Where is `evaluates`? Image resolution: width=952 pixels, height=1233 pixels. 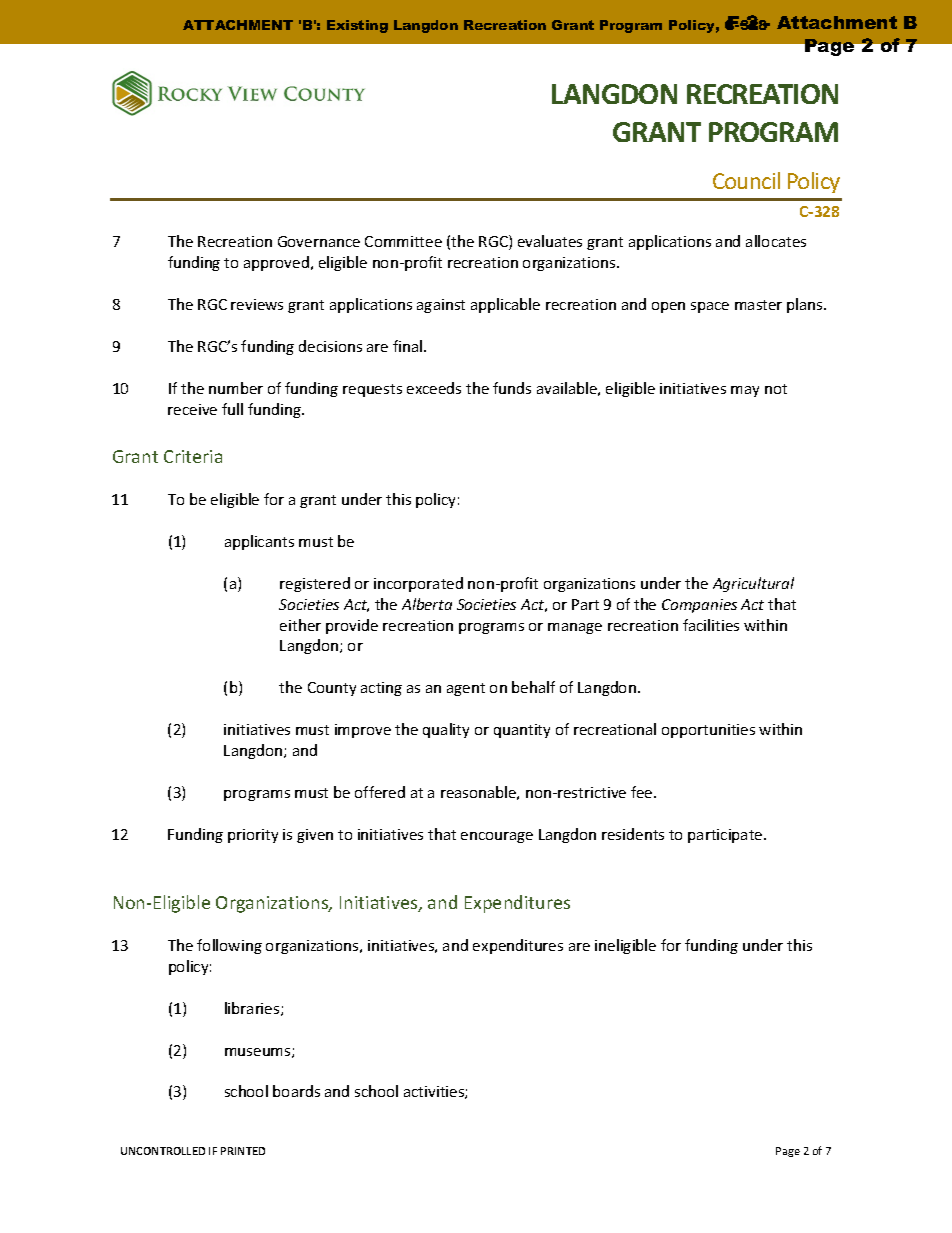
evaluates is located at coordinates (550, 241).
